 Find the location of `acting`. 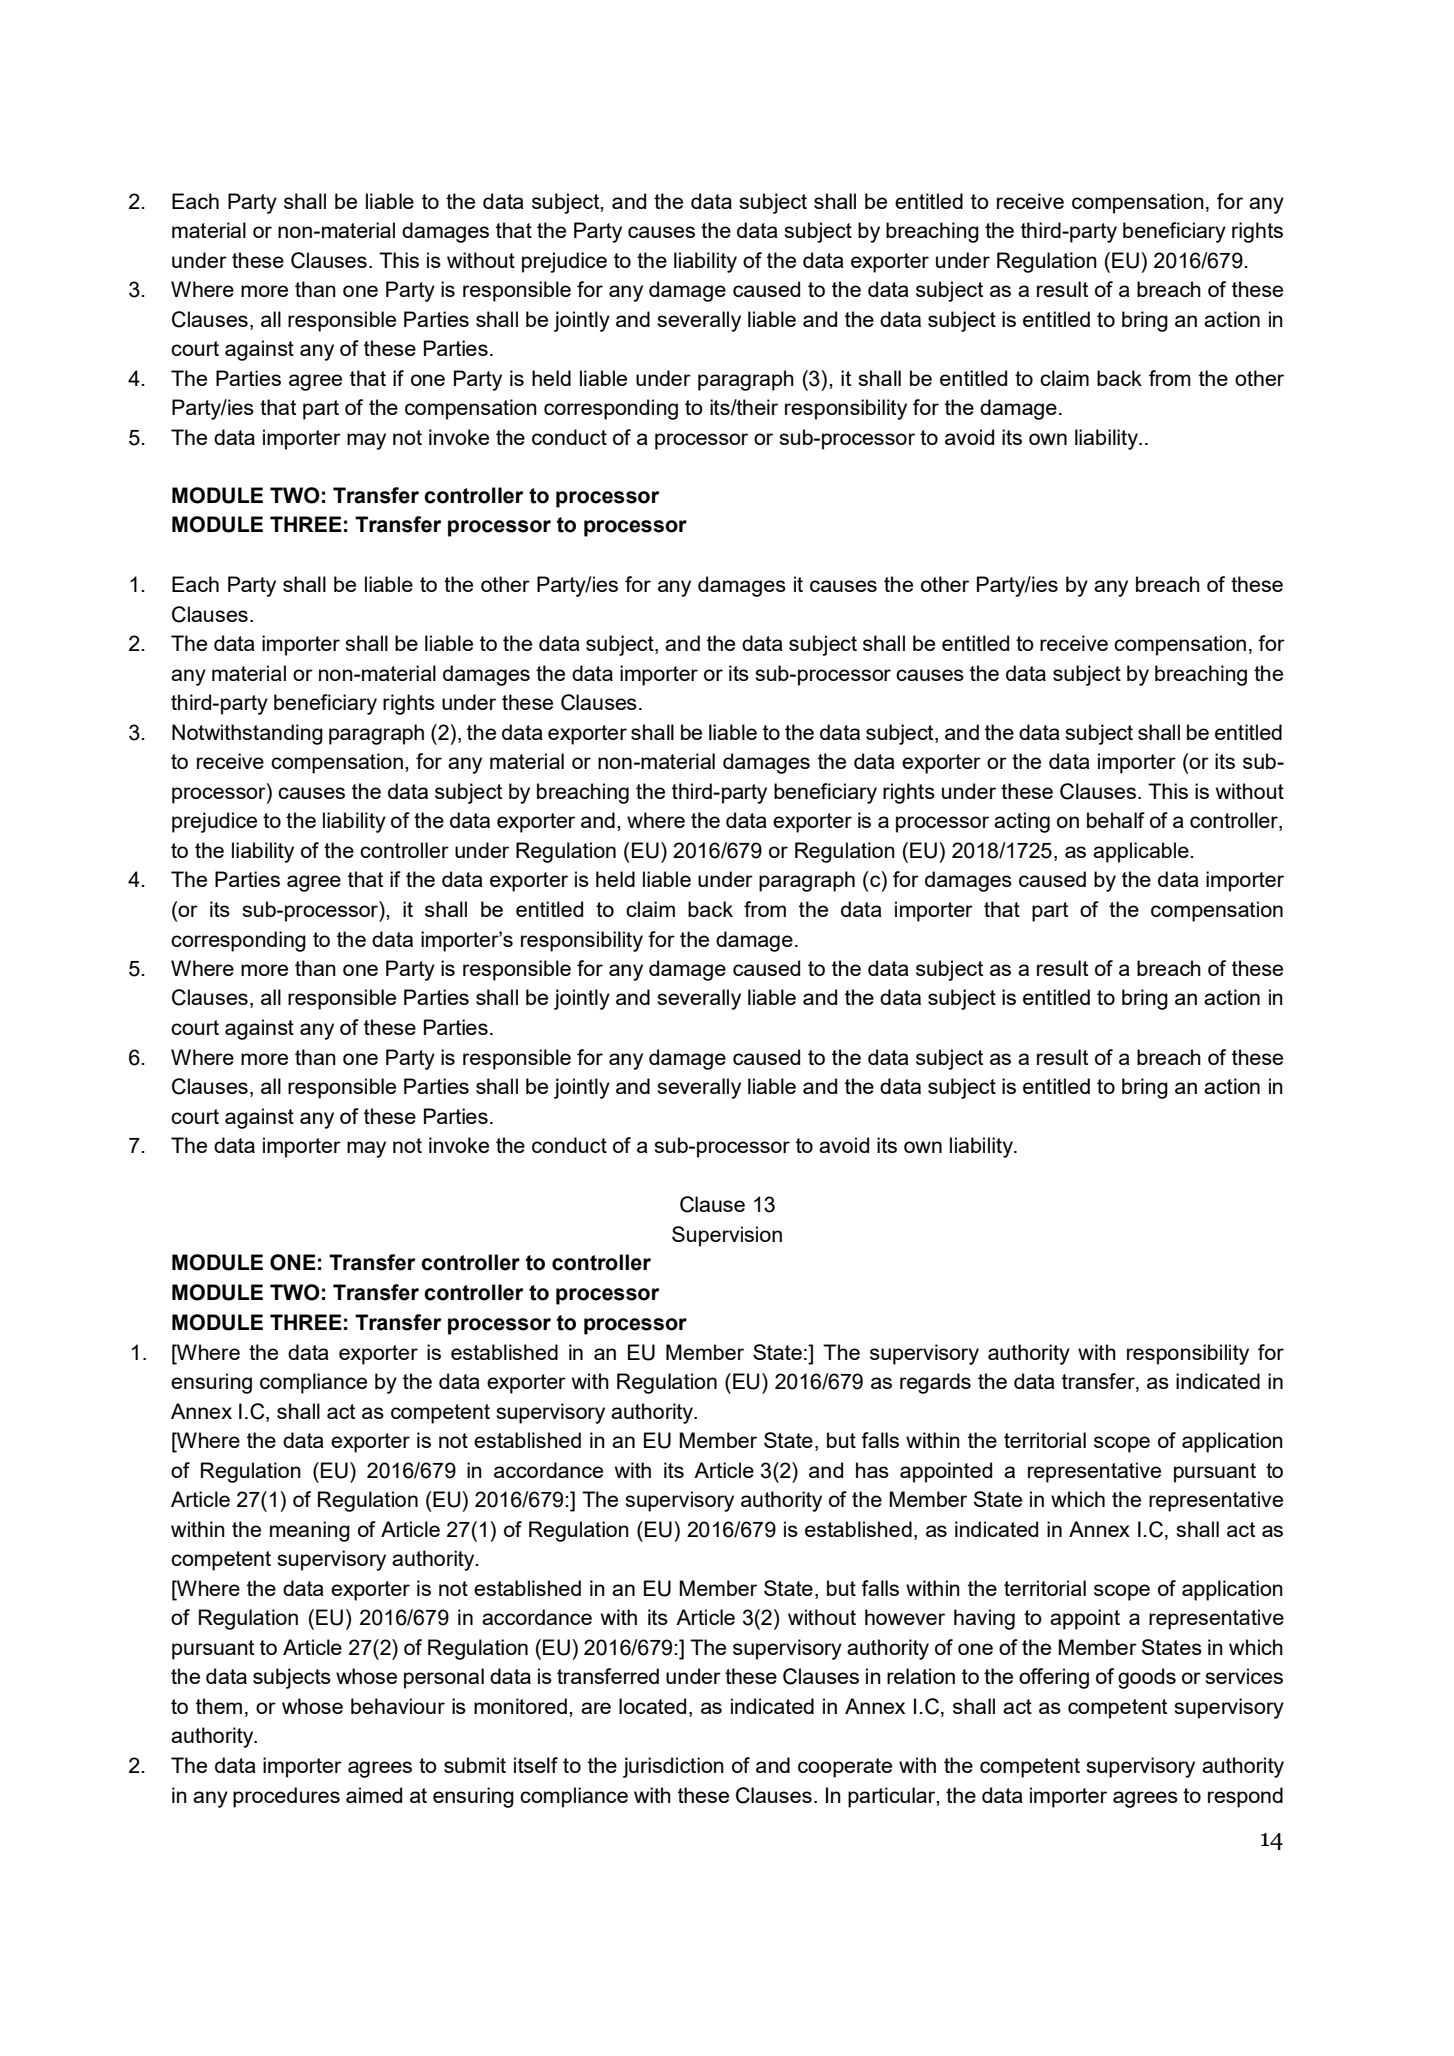

acting is located at coordinates (1022, 822).
